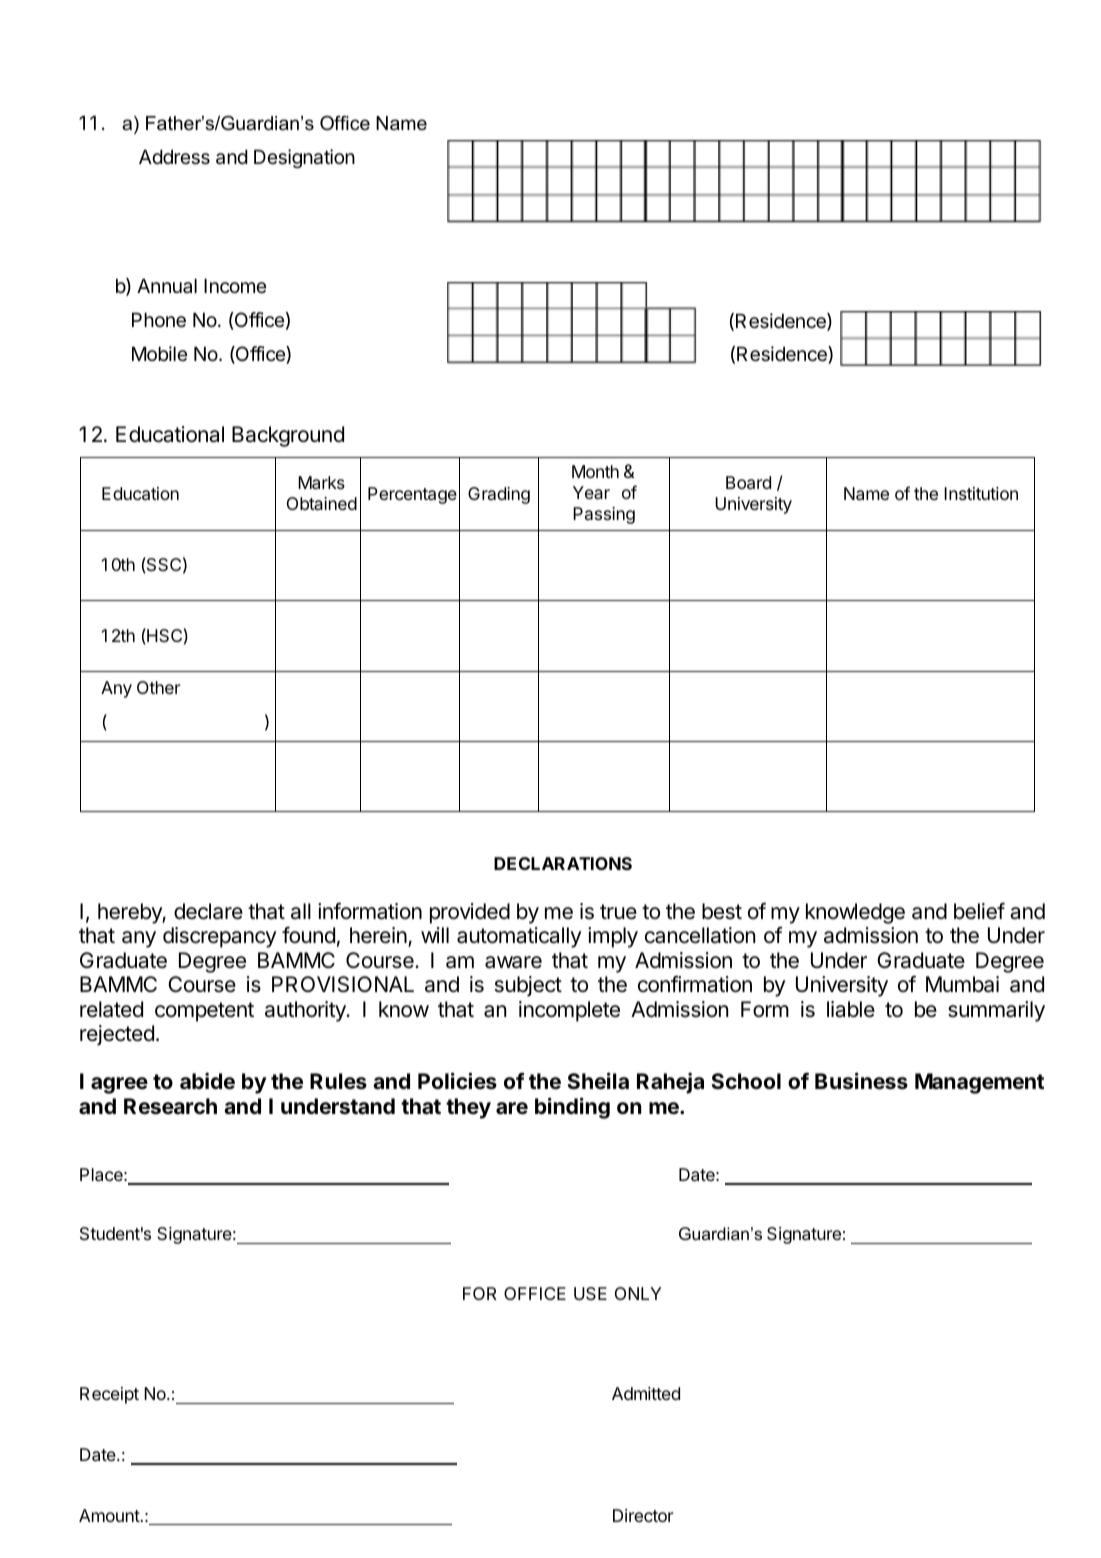 The width and height of the screenshot is (1101, 1558). What do you see at coordinates (158, 687) in the screenshot?
I see `Other` at bounding box center [158, 687].
